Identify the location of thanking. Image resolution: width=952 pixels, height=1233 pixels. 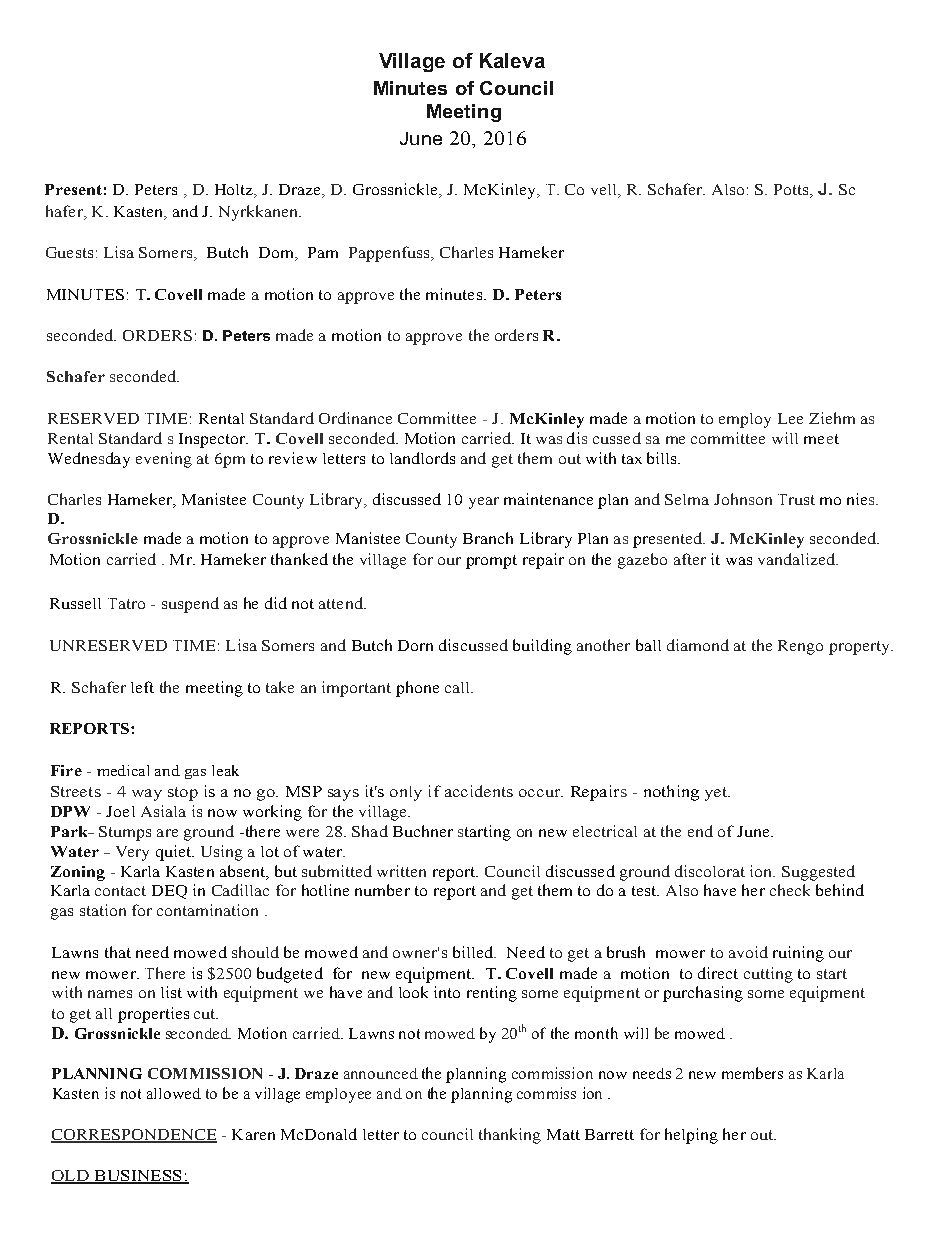
(510, 1136).
